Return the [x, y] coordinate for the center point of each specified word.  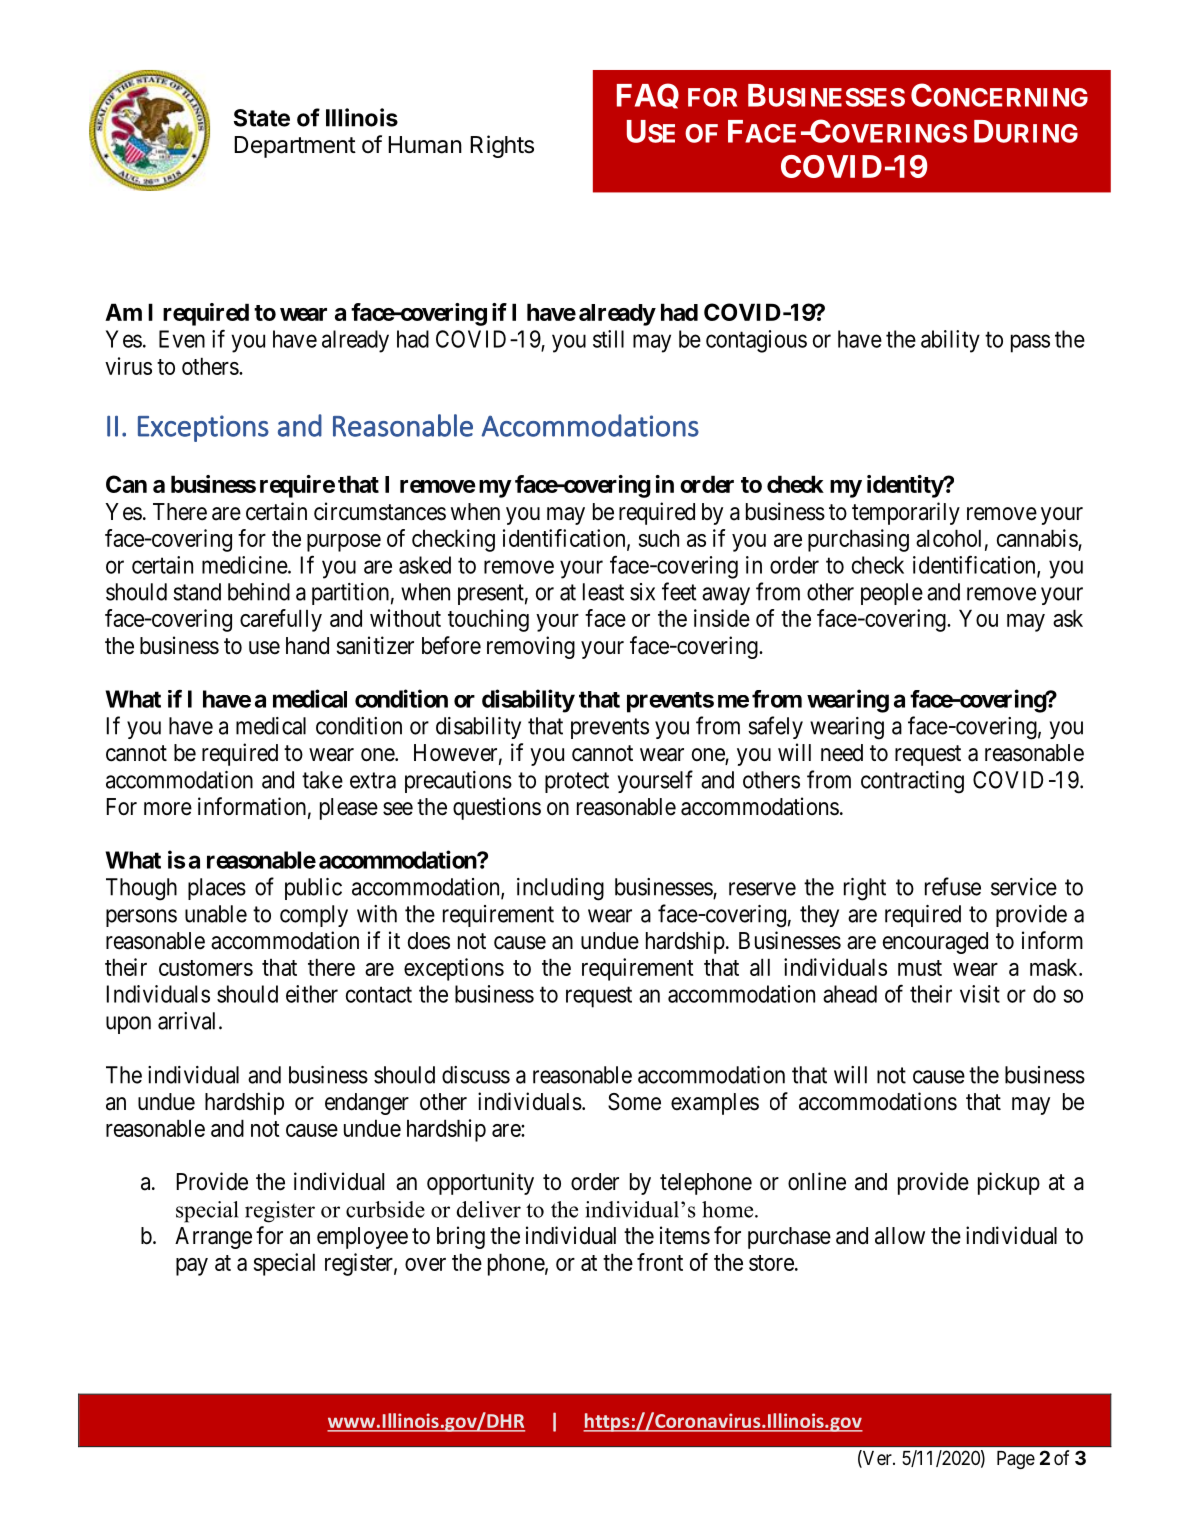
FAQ [648, 96]
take [322, 780]
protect [577, 782]
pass [1030, 343]
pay [192, 1267]
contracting [912, 782]
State [262, 118]
